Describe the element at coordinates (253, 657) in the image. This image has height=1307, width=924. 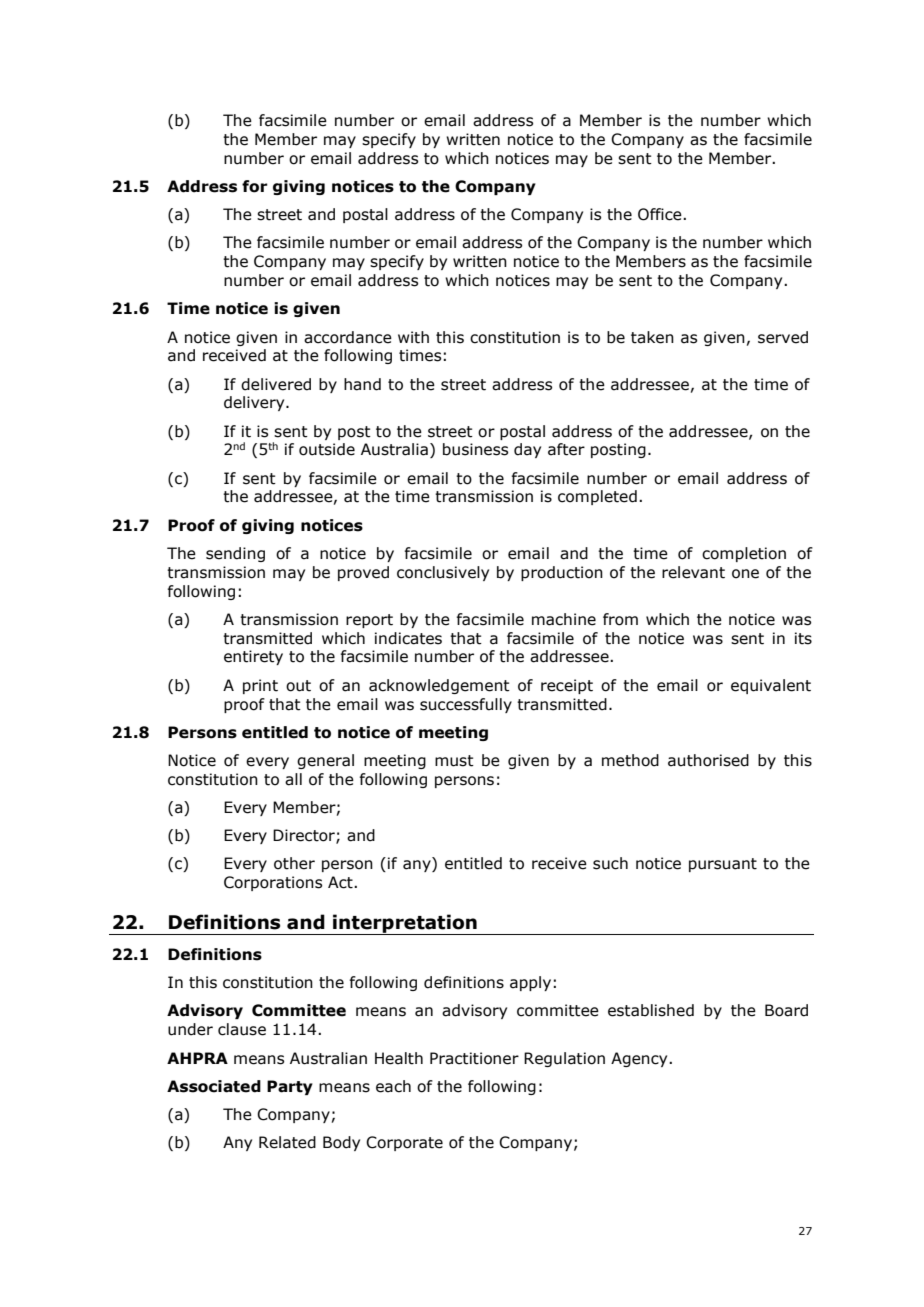
I see `entirety` at that location.
